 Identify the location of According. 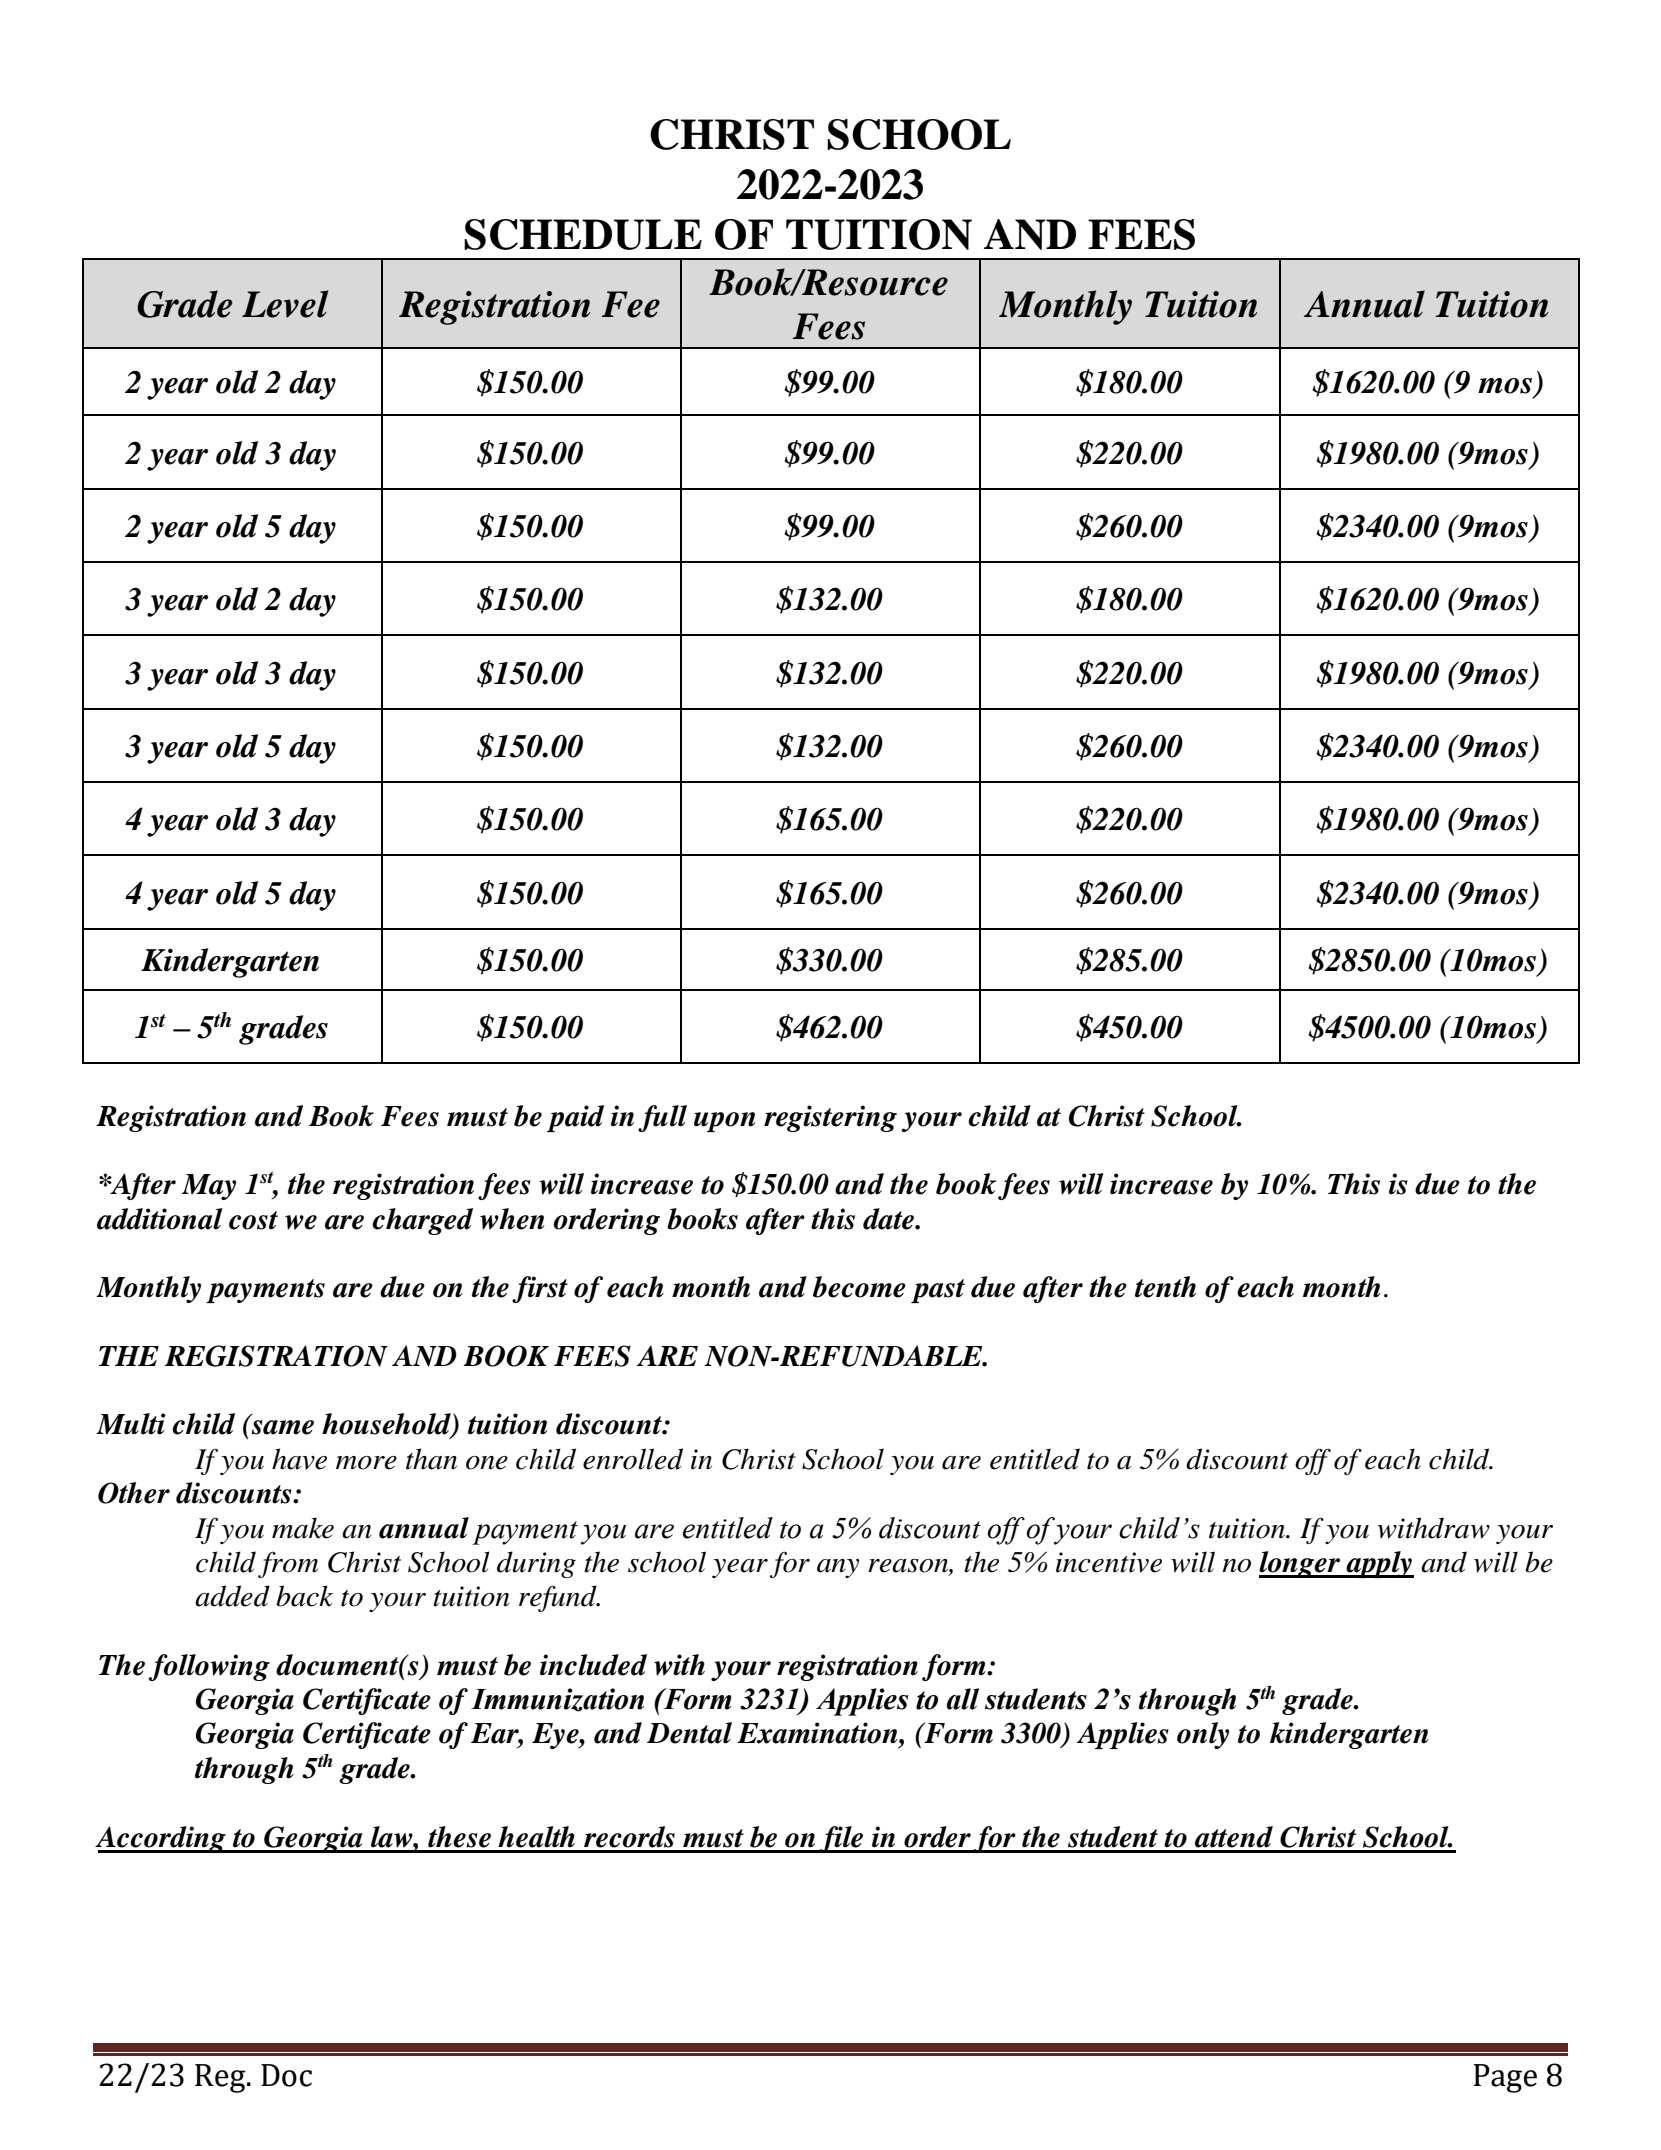
(161, 1839).
